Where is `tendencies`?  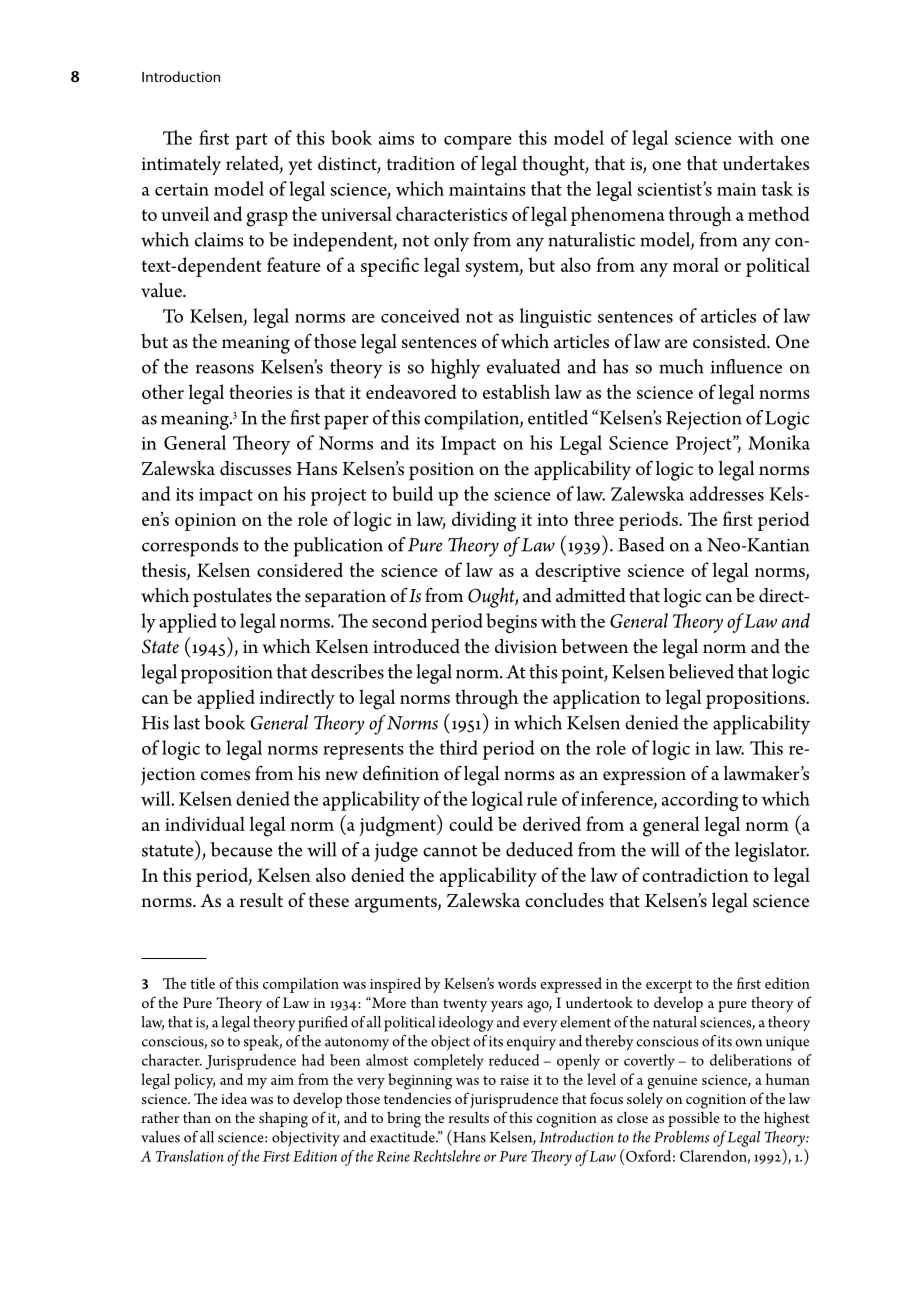
tendencies is located at coordinates (417, 1098).
